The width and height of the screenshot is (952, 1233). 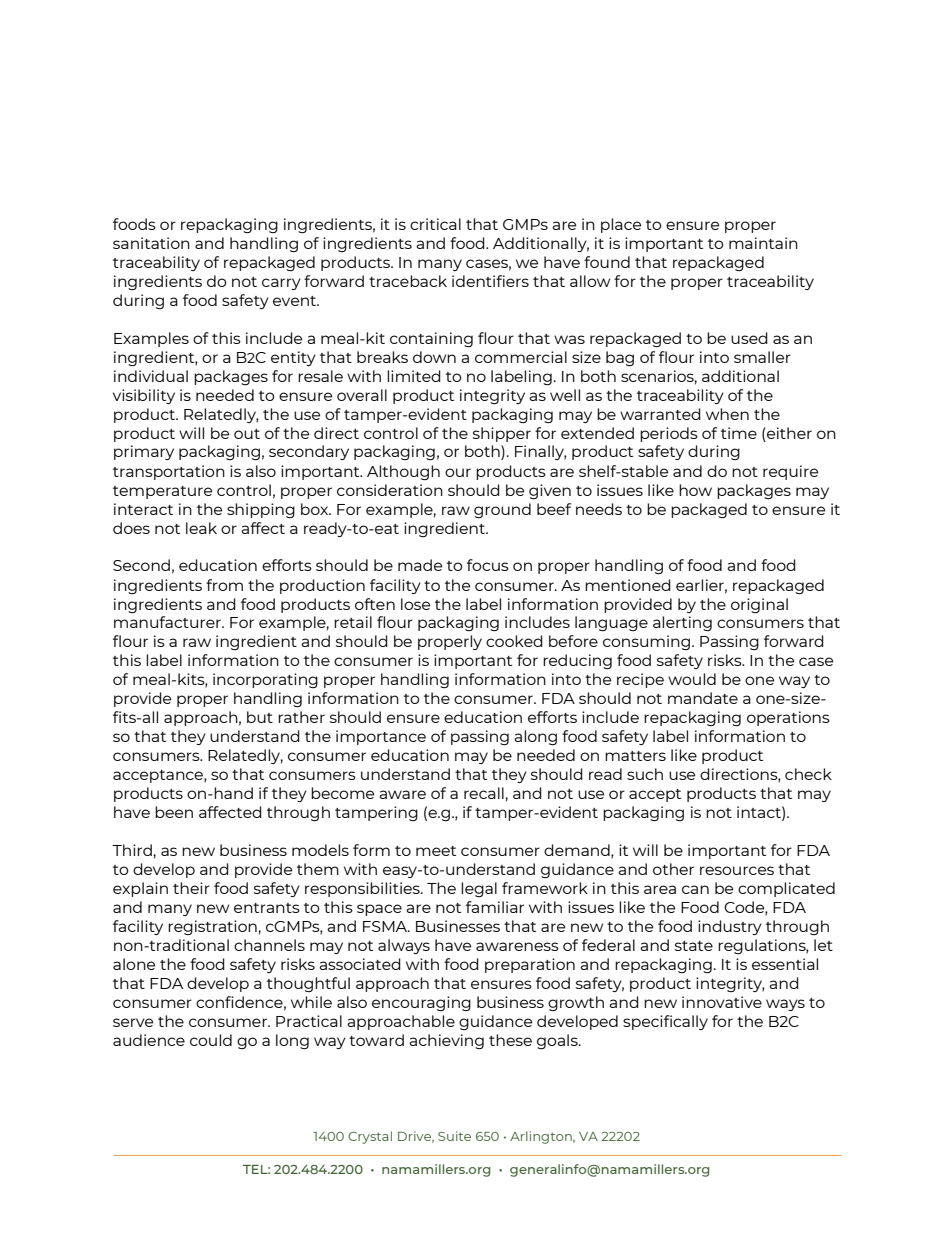 What do you see at coordinates (174, 812) in the screenshot?
I see `been` at bounding box center [174, 812].
